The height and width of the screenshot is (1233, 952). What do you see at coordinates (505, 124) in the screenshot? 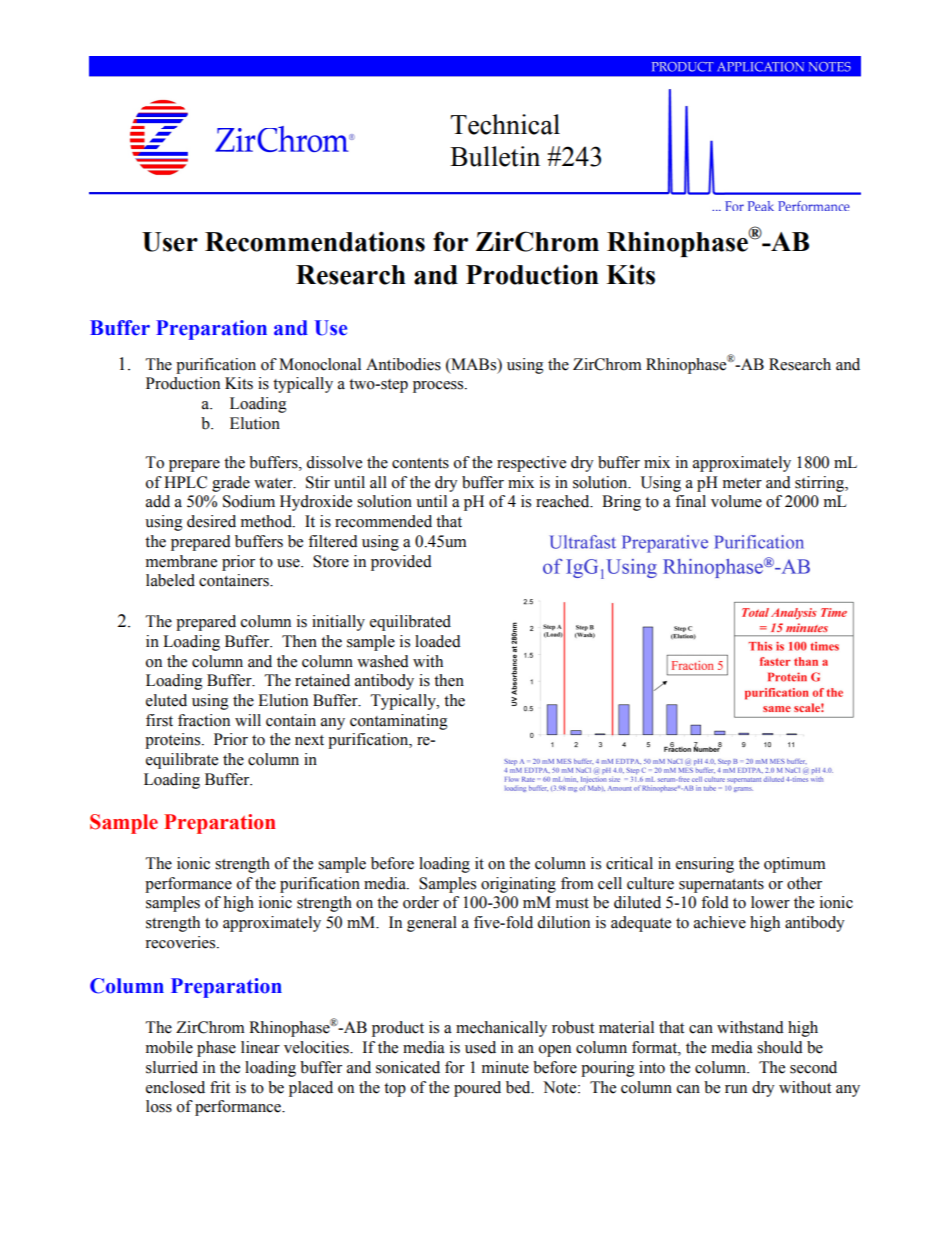
I see `Technical` at bounding box center [505, 124].
